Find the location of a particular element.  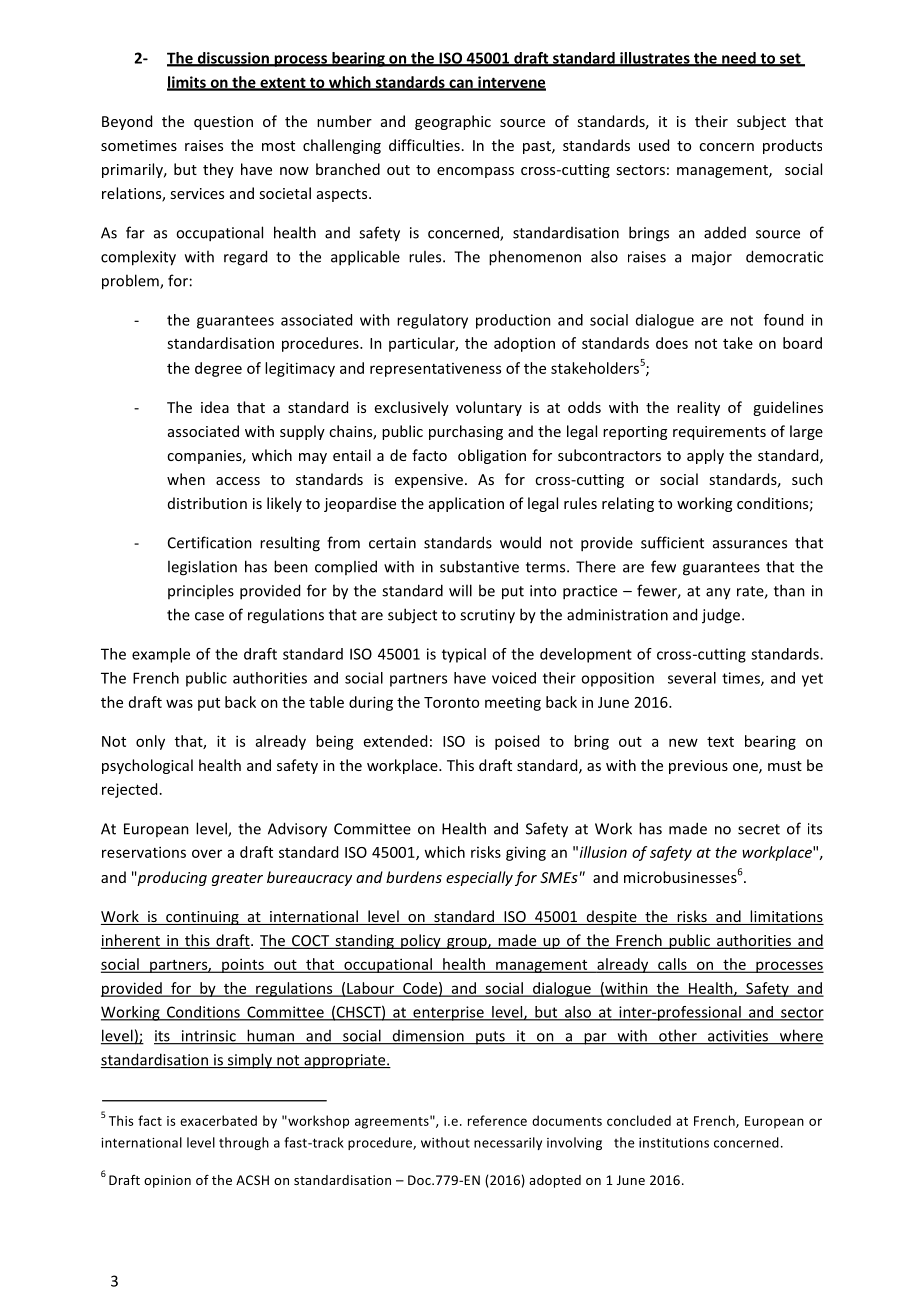

distribution is located at coordinates (207, 503).
